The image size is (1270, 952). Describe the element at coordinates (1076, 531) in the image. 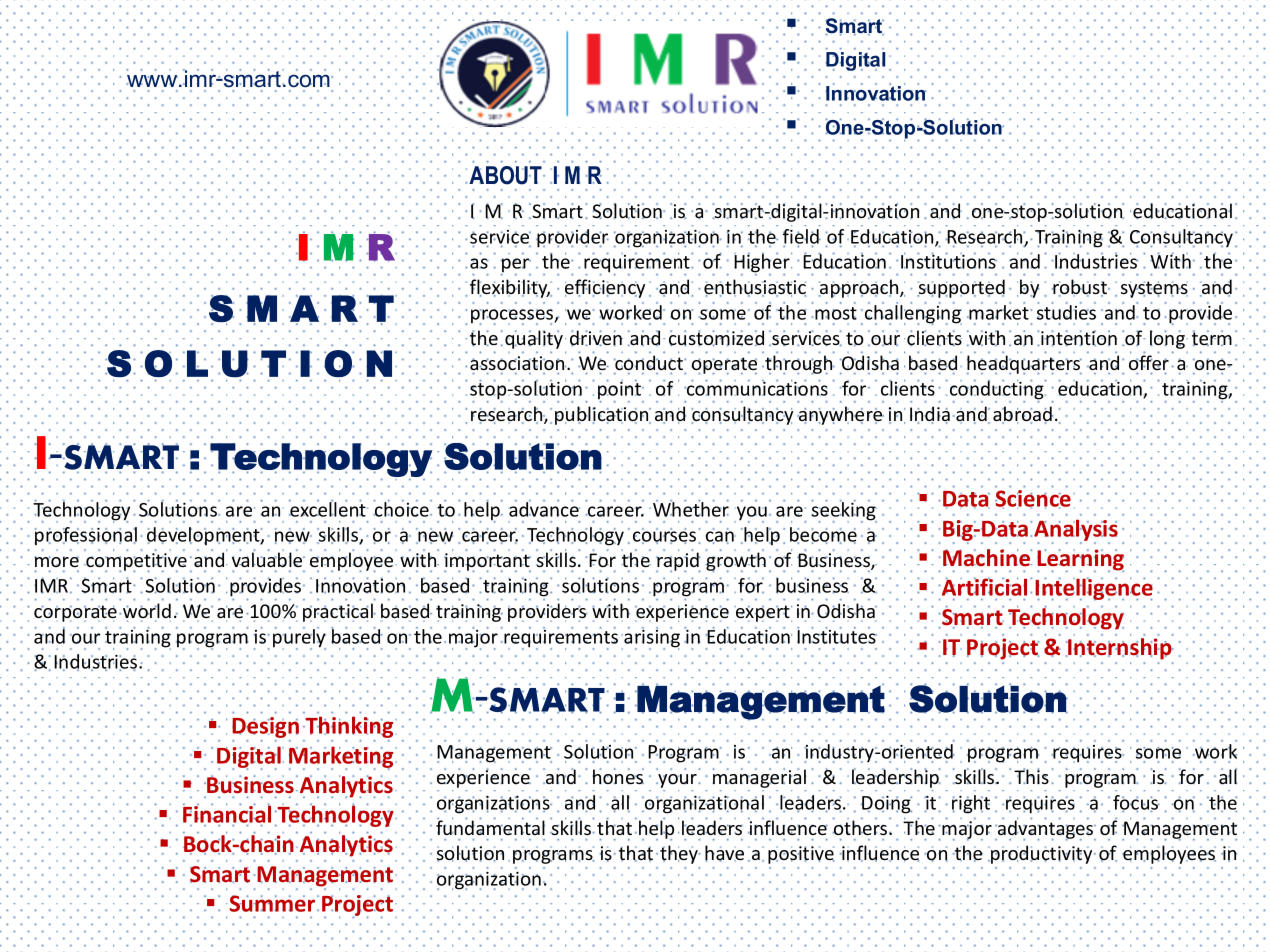

I see `Analysis` at that location.
